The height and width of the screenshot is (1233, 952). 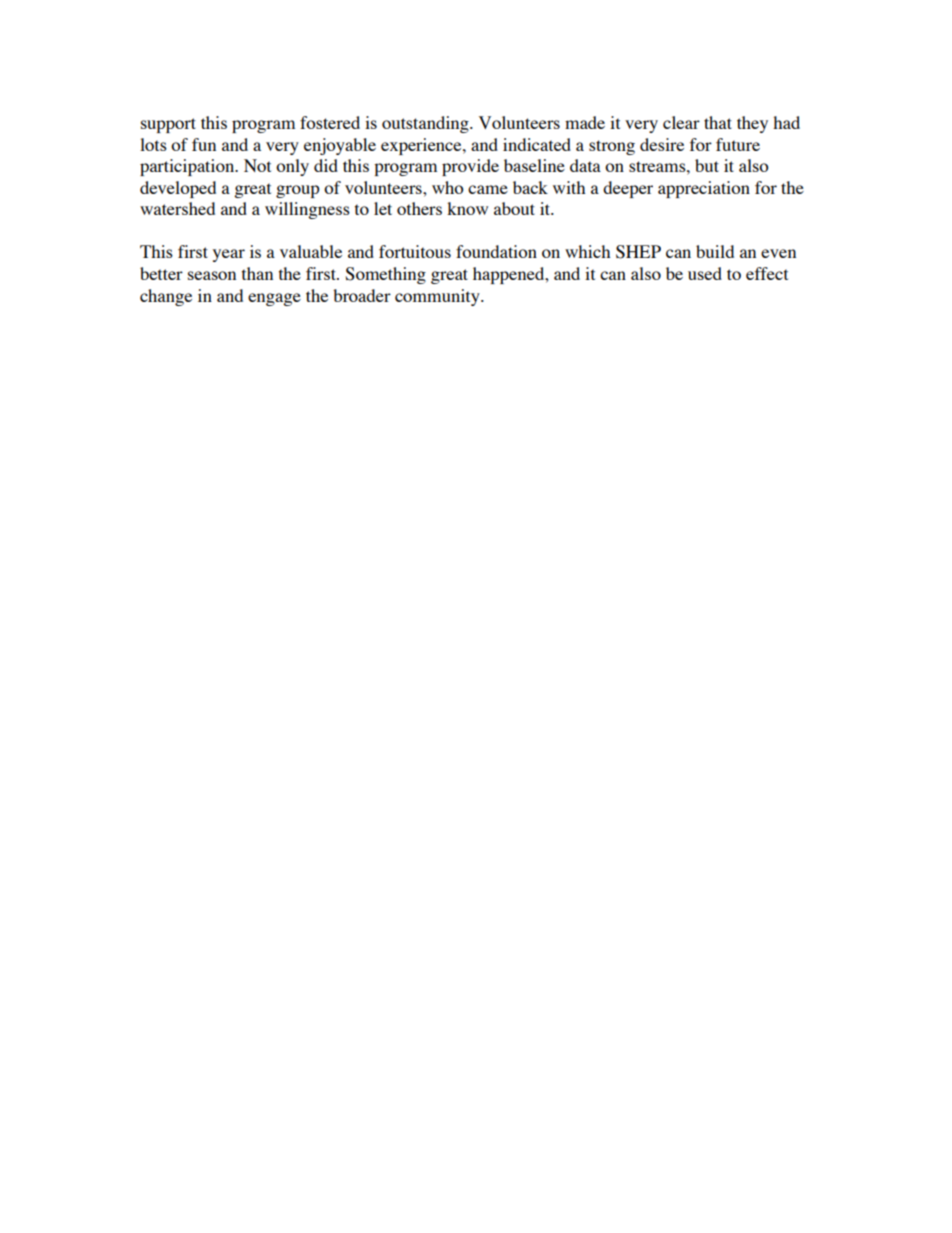 I want to click on appreciation, so click(x=704, y=189).
